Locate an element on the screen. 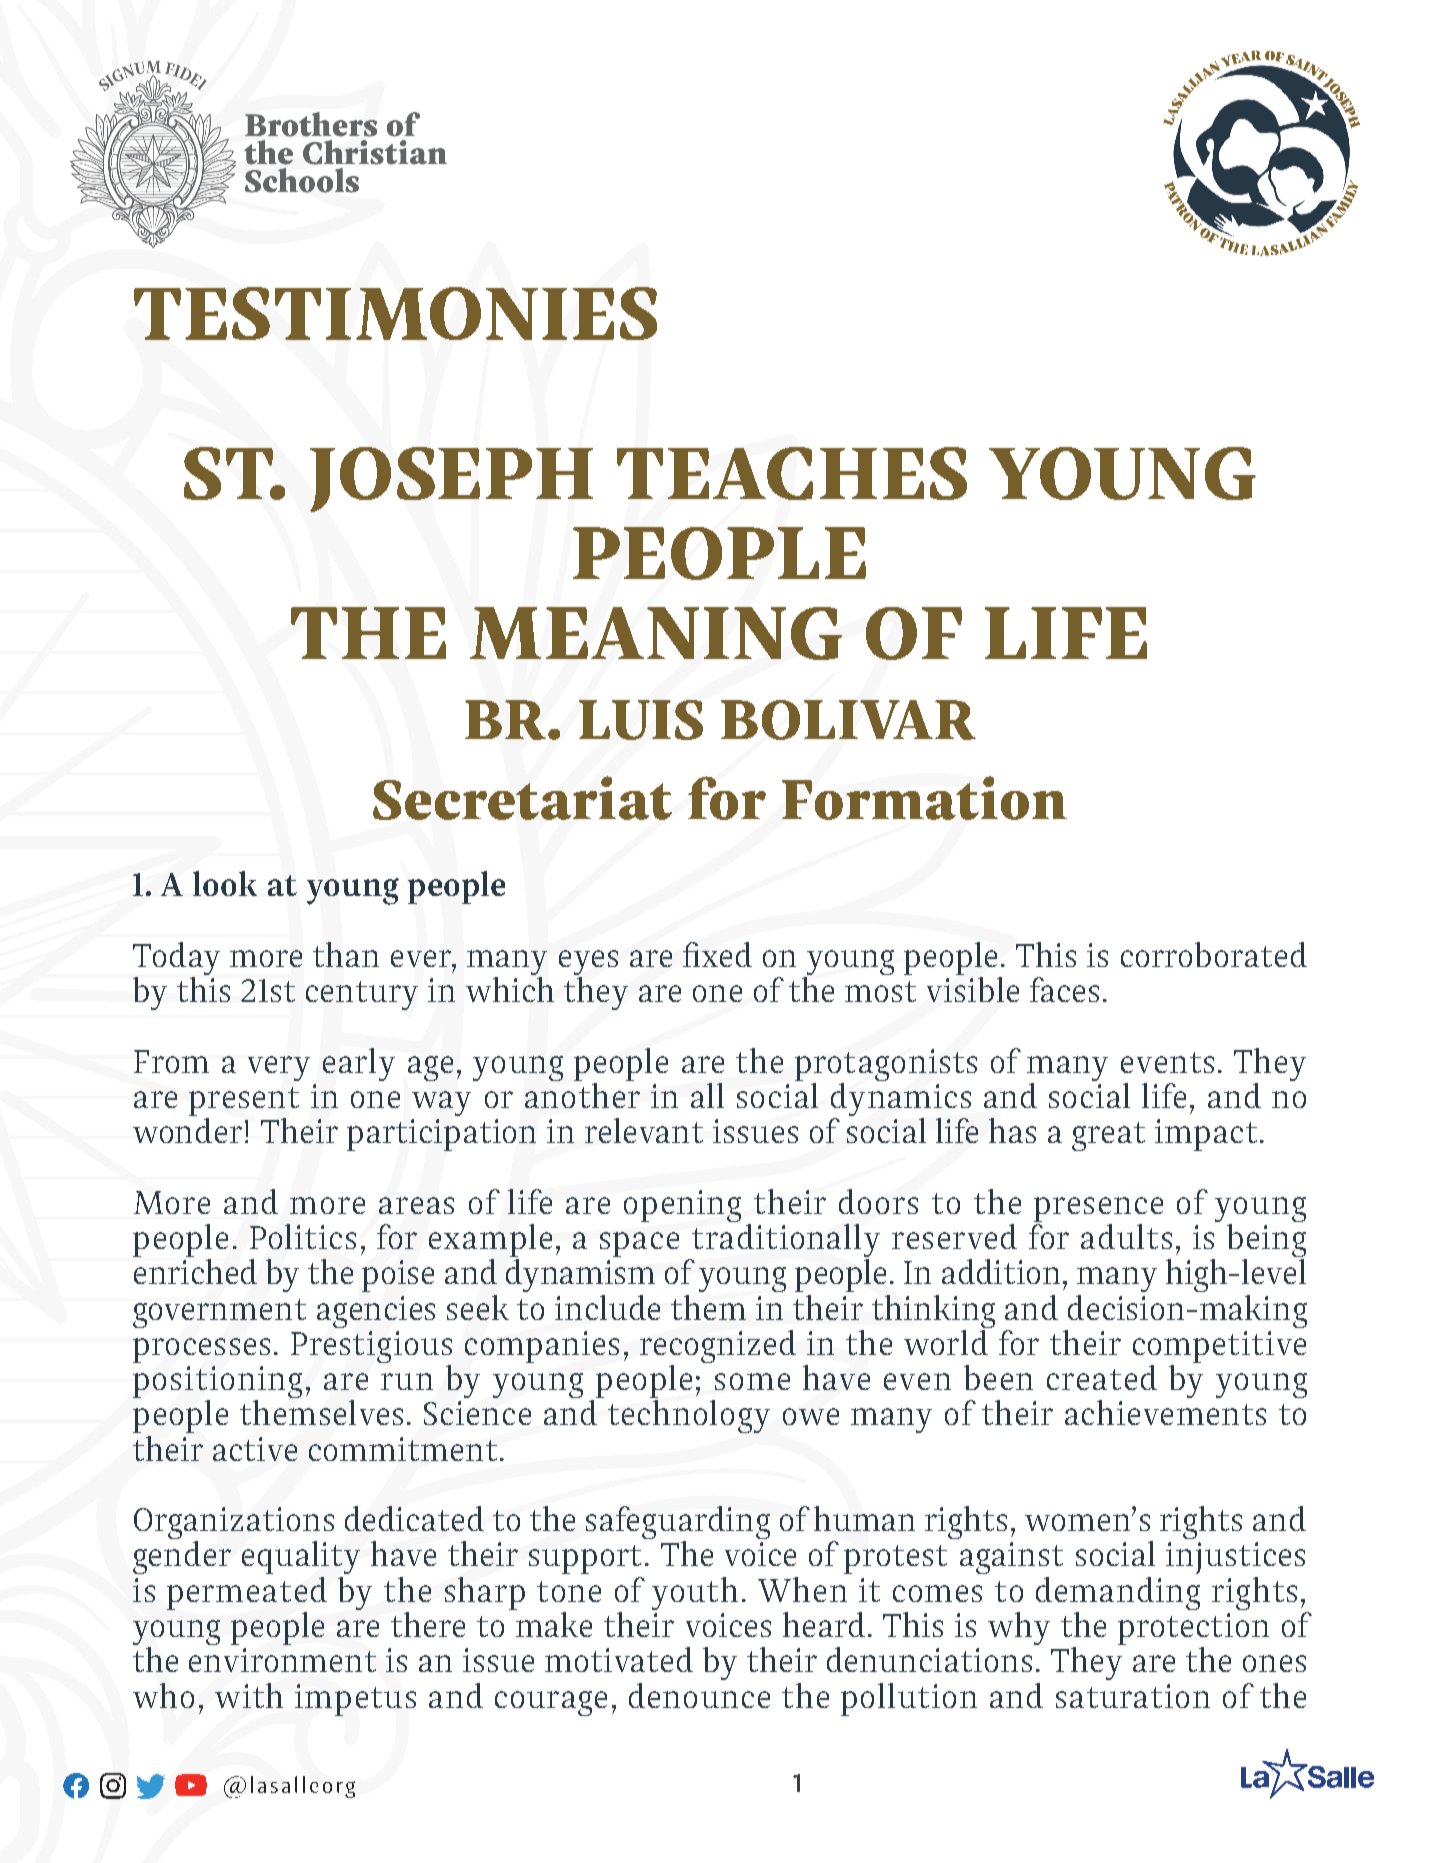 The height and width of the screenshot is (1863, 1439). TESTIMONIES is located at coordinates (395, 313).
